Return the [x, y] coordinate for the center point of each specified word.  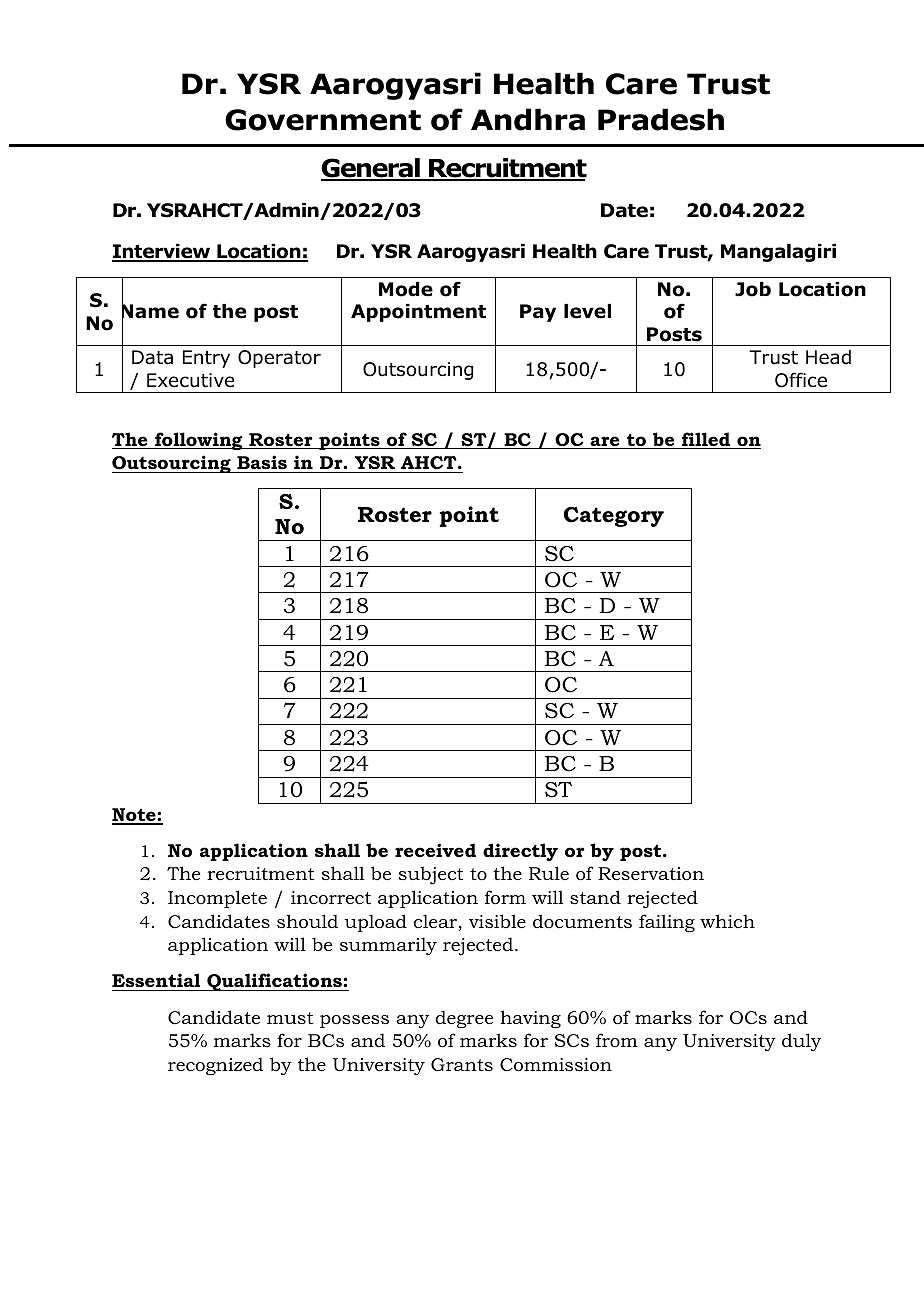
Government [323, 120]
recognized [215, 1066]
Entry [206, 359]
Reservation [651, 874]
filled [706, 440]
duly [801, 1042]
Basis [262, 462]
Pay [538, 313]
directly [520, 852]
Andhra [528, 119]
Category [613, 517]
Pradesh [661, 119]
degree [464, 1019]
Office [801, 380]
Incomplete [217, 899]
